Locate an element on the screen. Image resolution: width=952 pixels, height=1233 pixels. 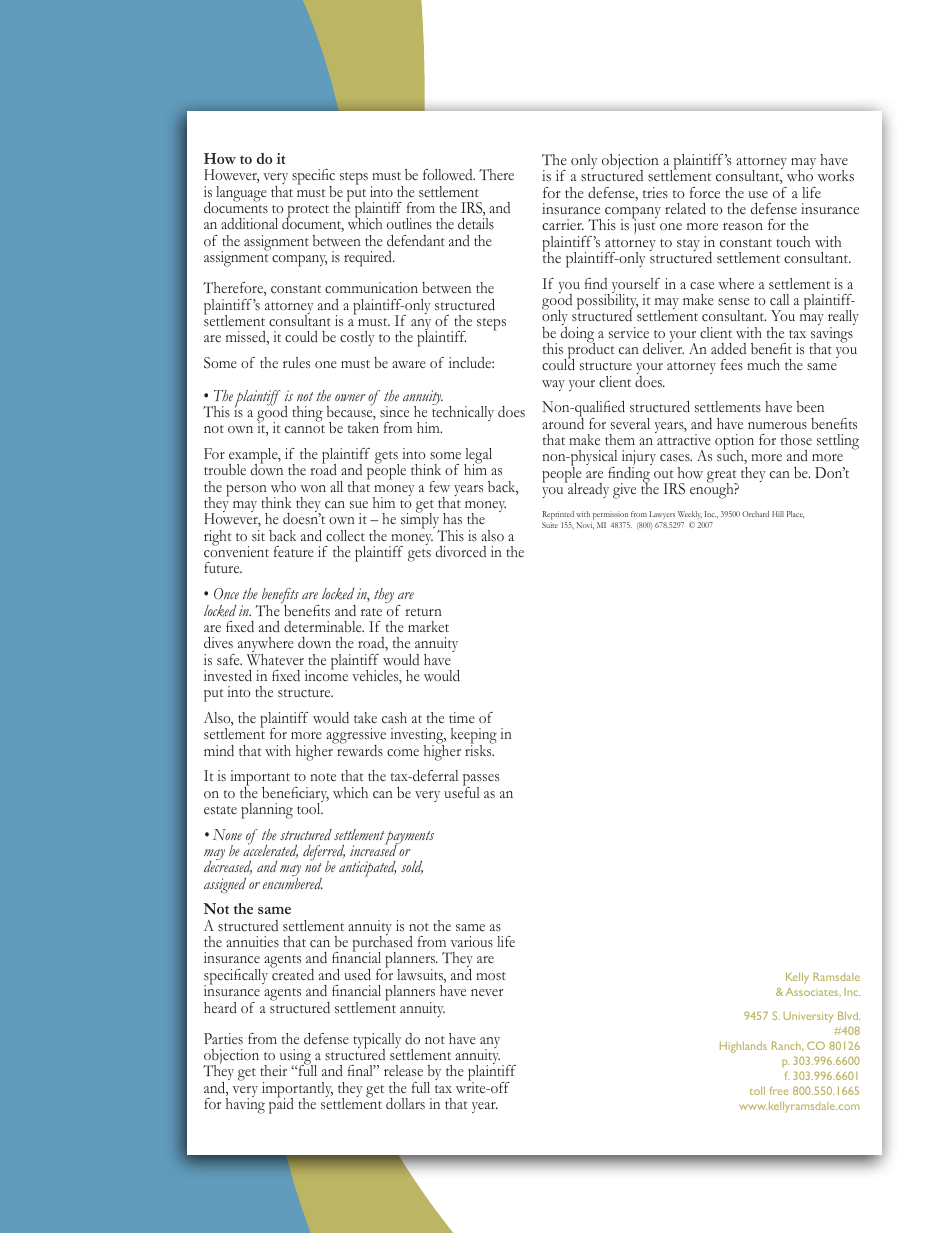
market is located at coordinates (428, 626).
